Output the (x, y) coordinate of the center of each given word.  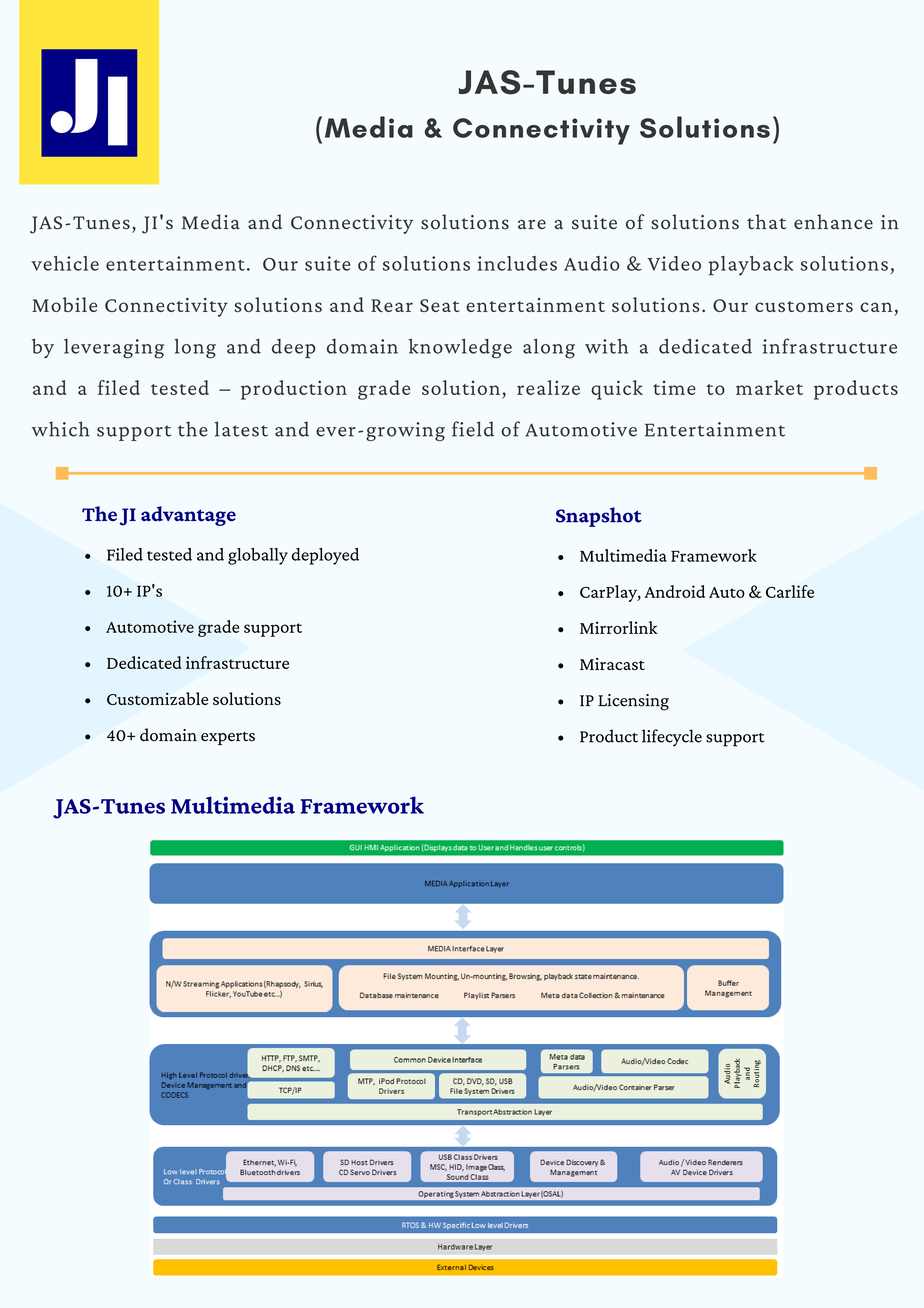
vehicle (65, 263)
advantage (188, 516)
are (532, 224)
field (473, 429)
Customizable (157, 698)
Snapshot (599, 517)
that (766, 221)
